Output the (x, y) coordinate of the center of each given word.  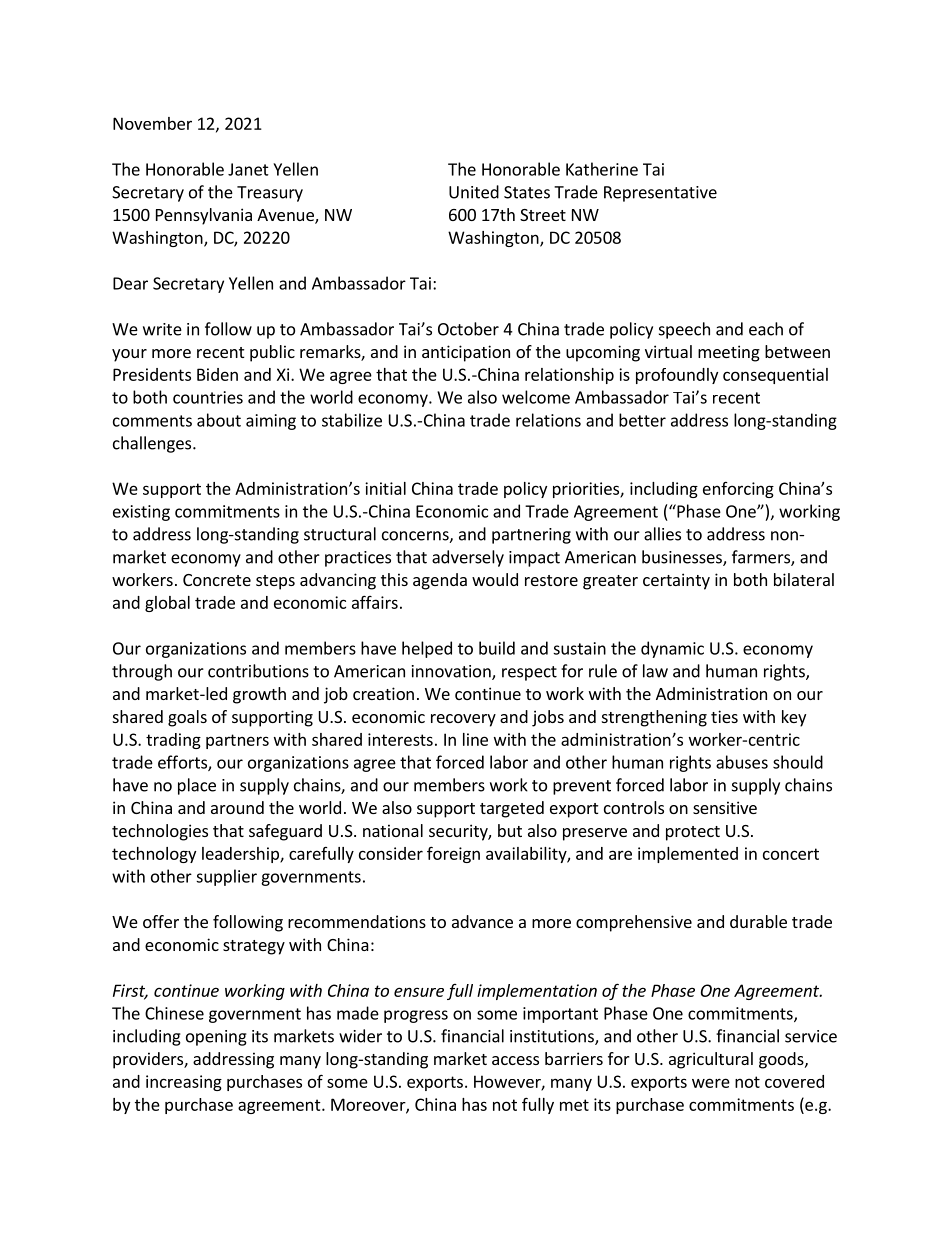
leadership (241, 855)
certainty (676, 581)
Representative (660, 194)
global (167, 604)
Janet (248, 169)
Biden (217, 374)
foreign (453, 854)
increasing (184, 1083)
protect (693, 833)
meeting (729, 353)
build (497, 648)
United (474, 192)
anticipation (466, 353)
